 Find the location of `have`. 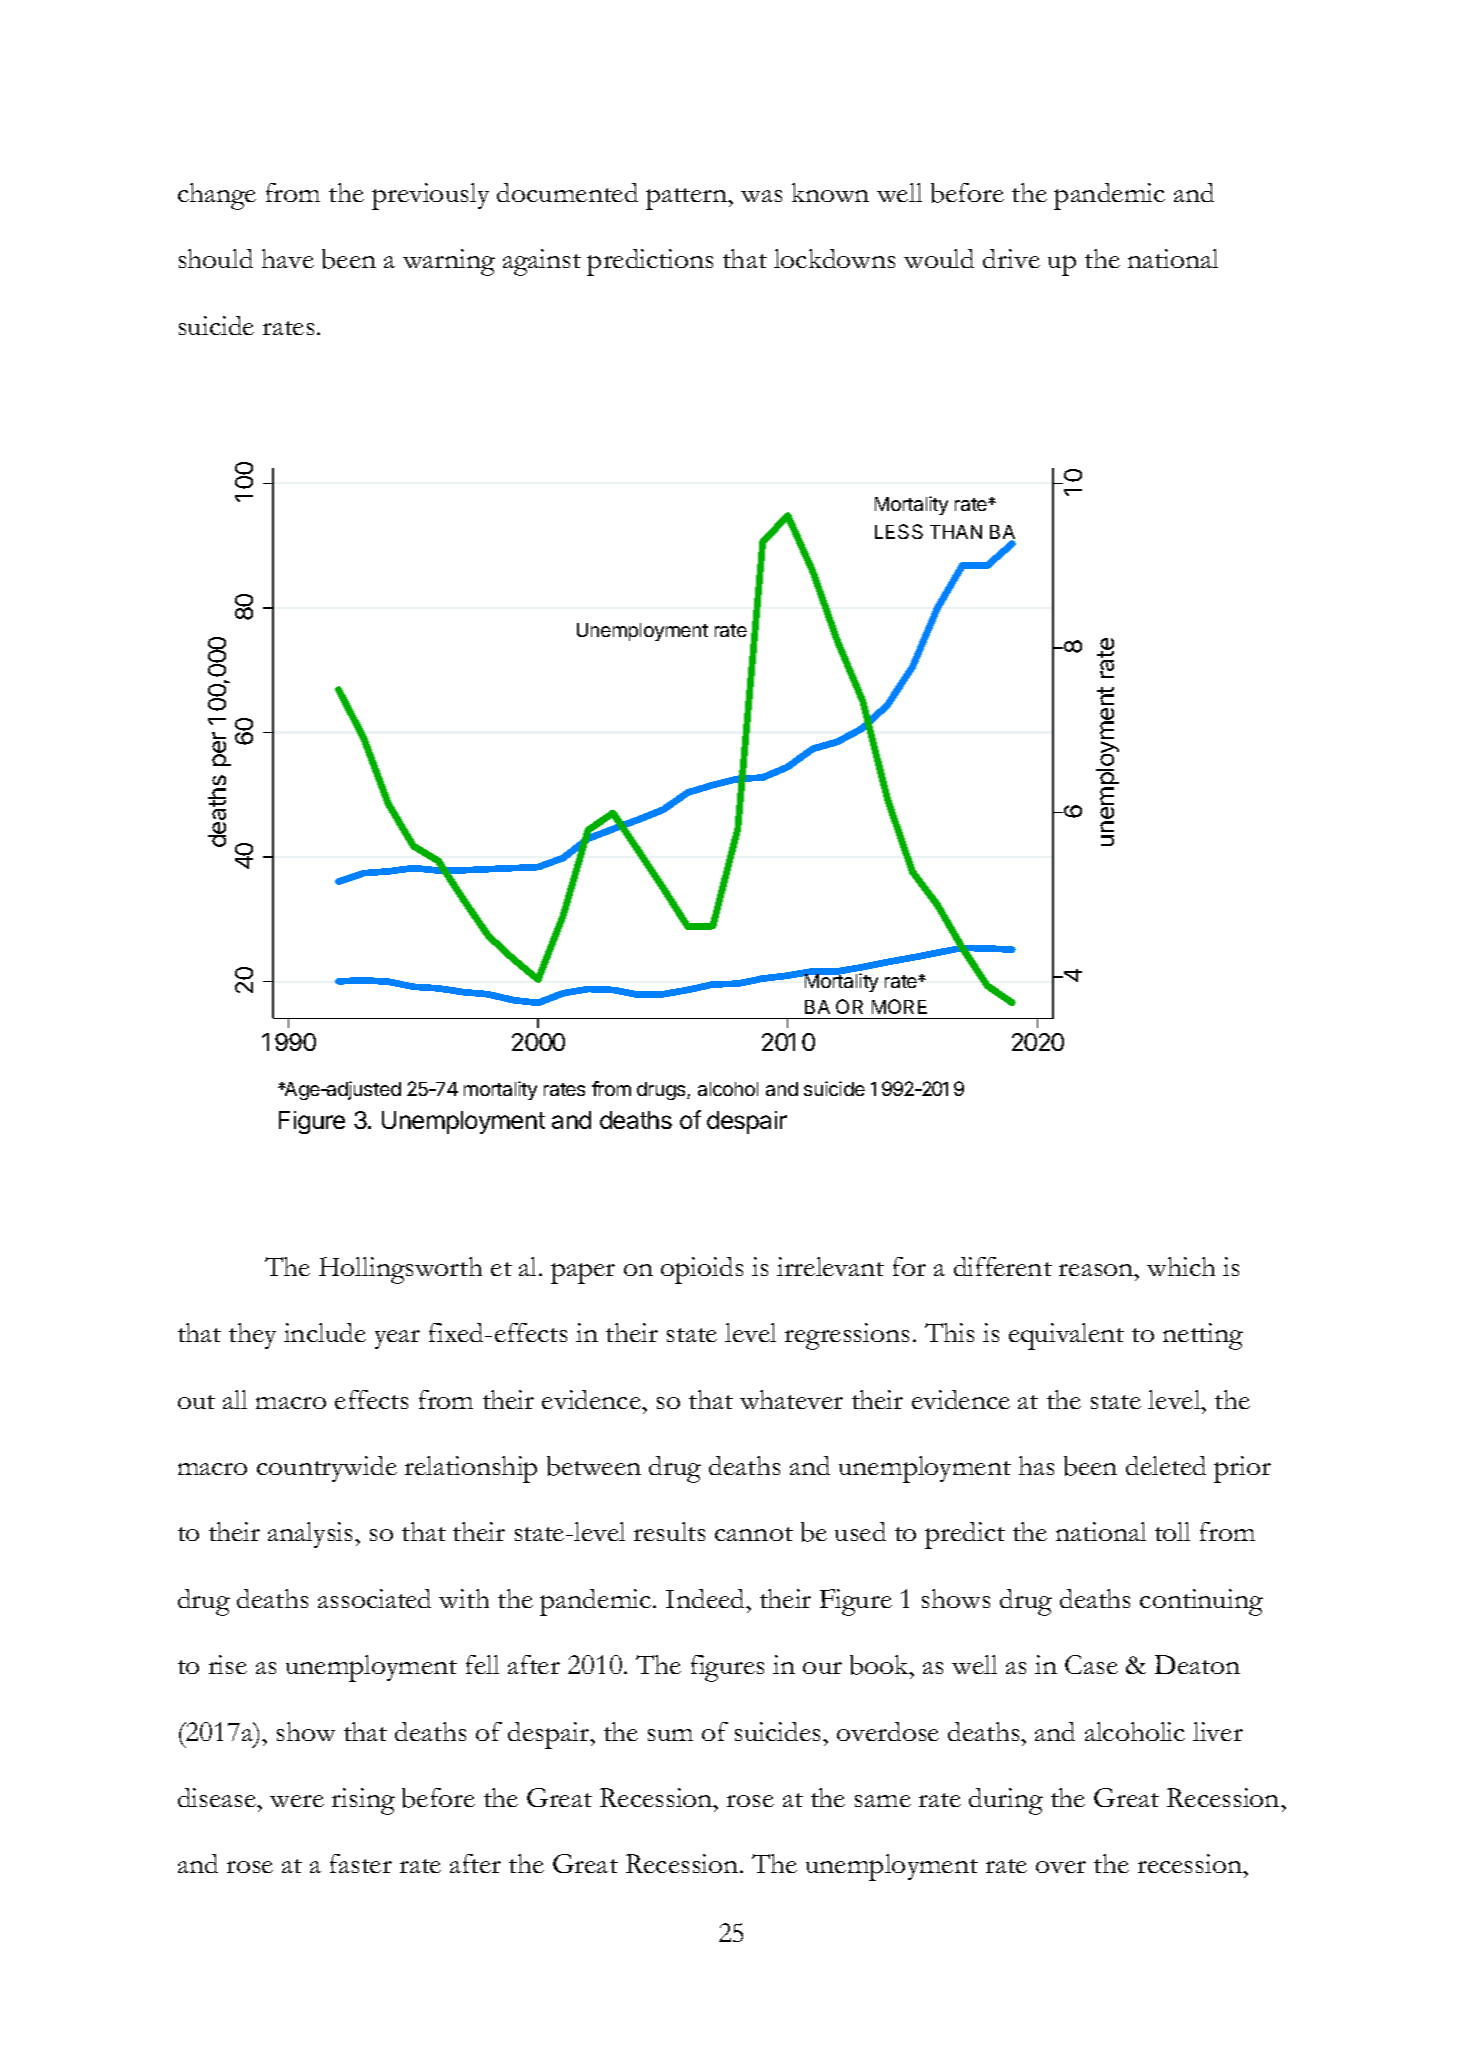

have is located at coordinates (288, 258).
